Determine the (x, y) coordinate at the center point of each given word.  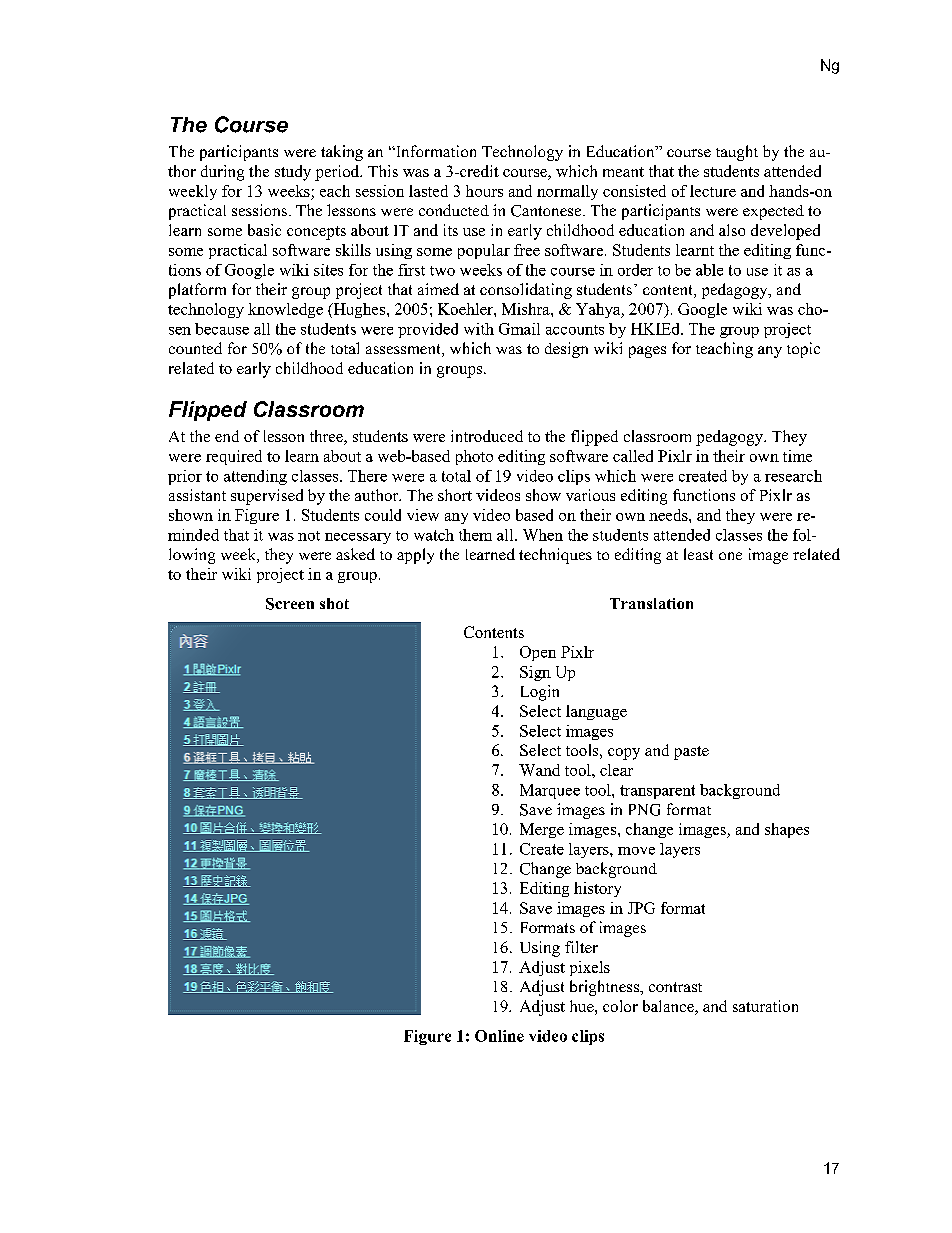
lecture (713, 191)
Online (499, 1036)
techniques (555, 556)
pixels (590, 968)
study (293, 173)
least (698, 554)
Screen (290, 604)
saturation (765, 1006)
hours (484, 191)
